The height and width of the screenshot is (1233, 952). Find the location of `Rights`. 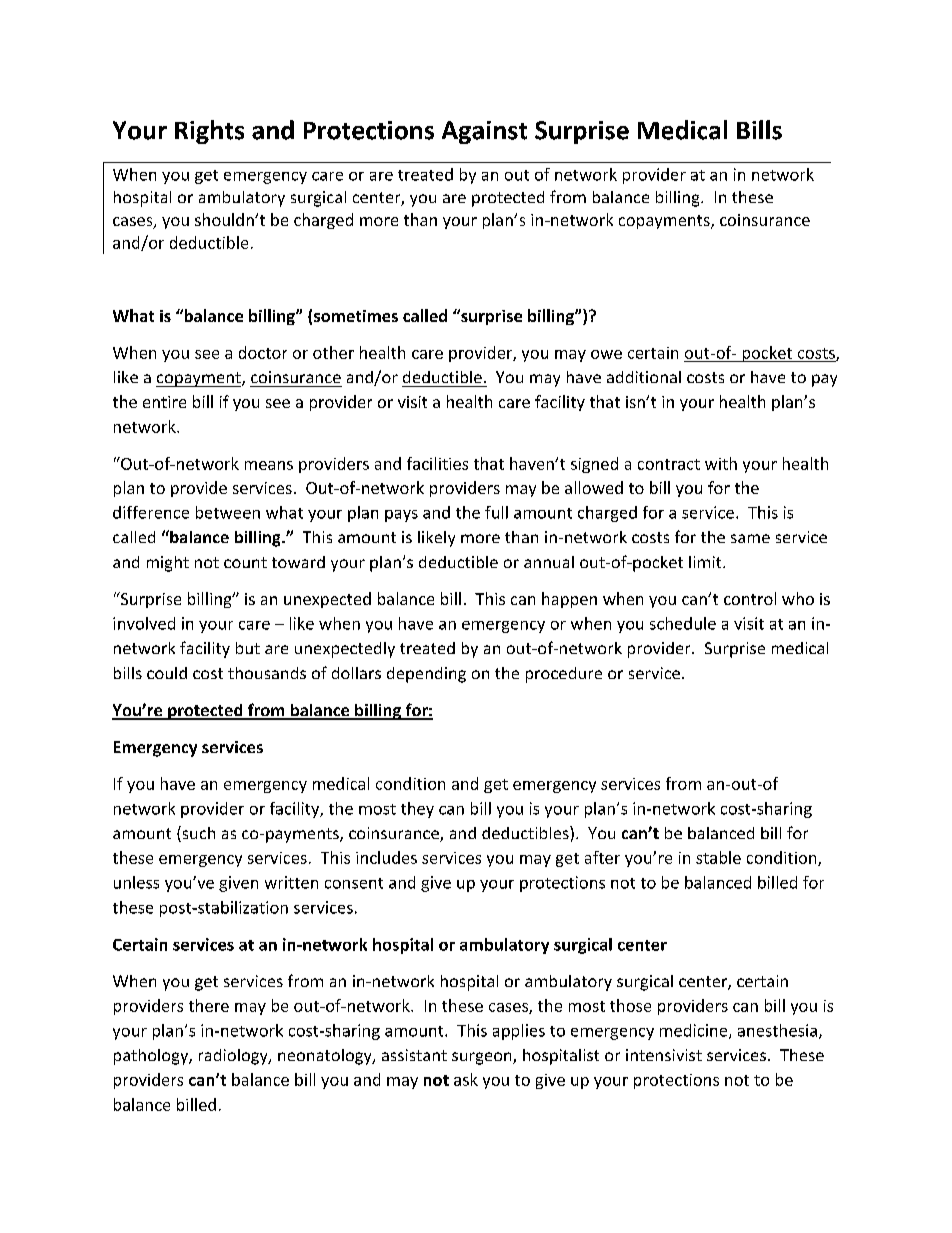

Rights is located at coordinates (209, 132).
